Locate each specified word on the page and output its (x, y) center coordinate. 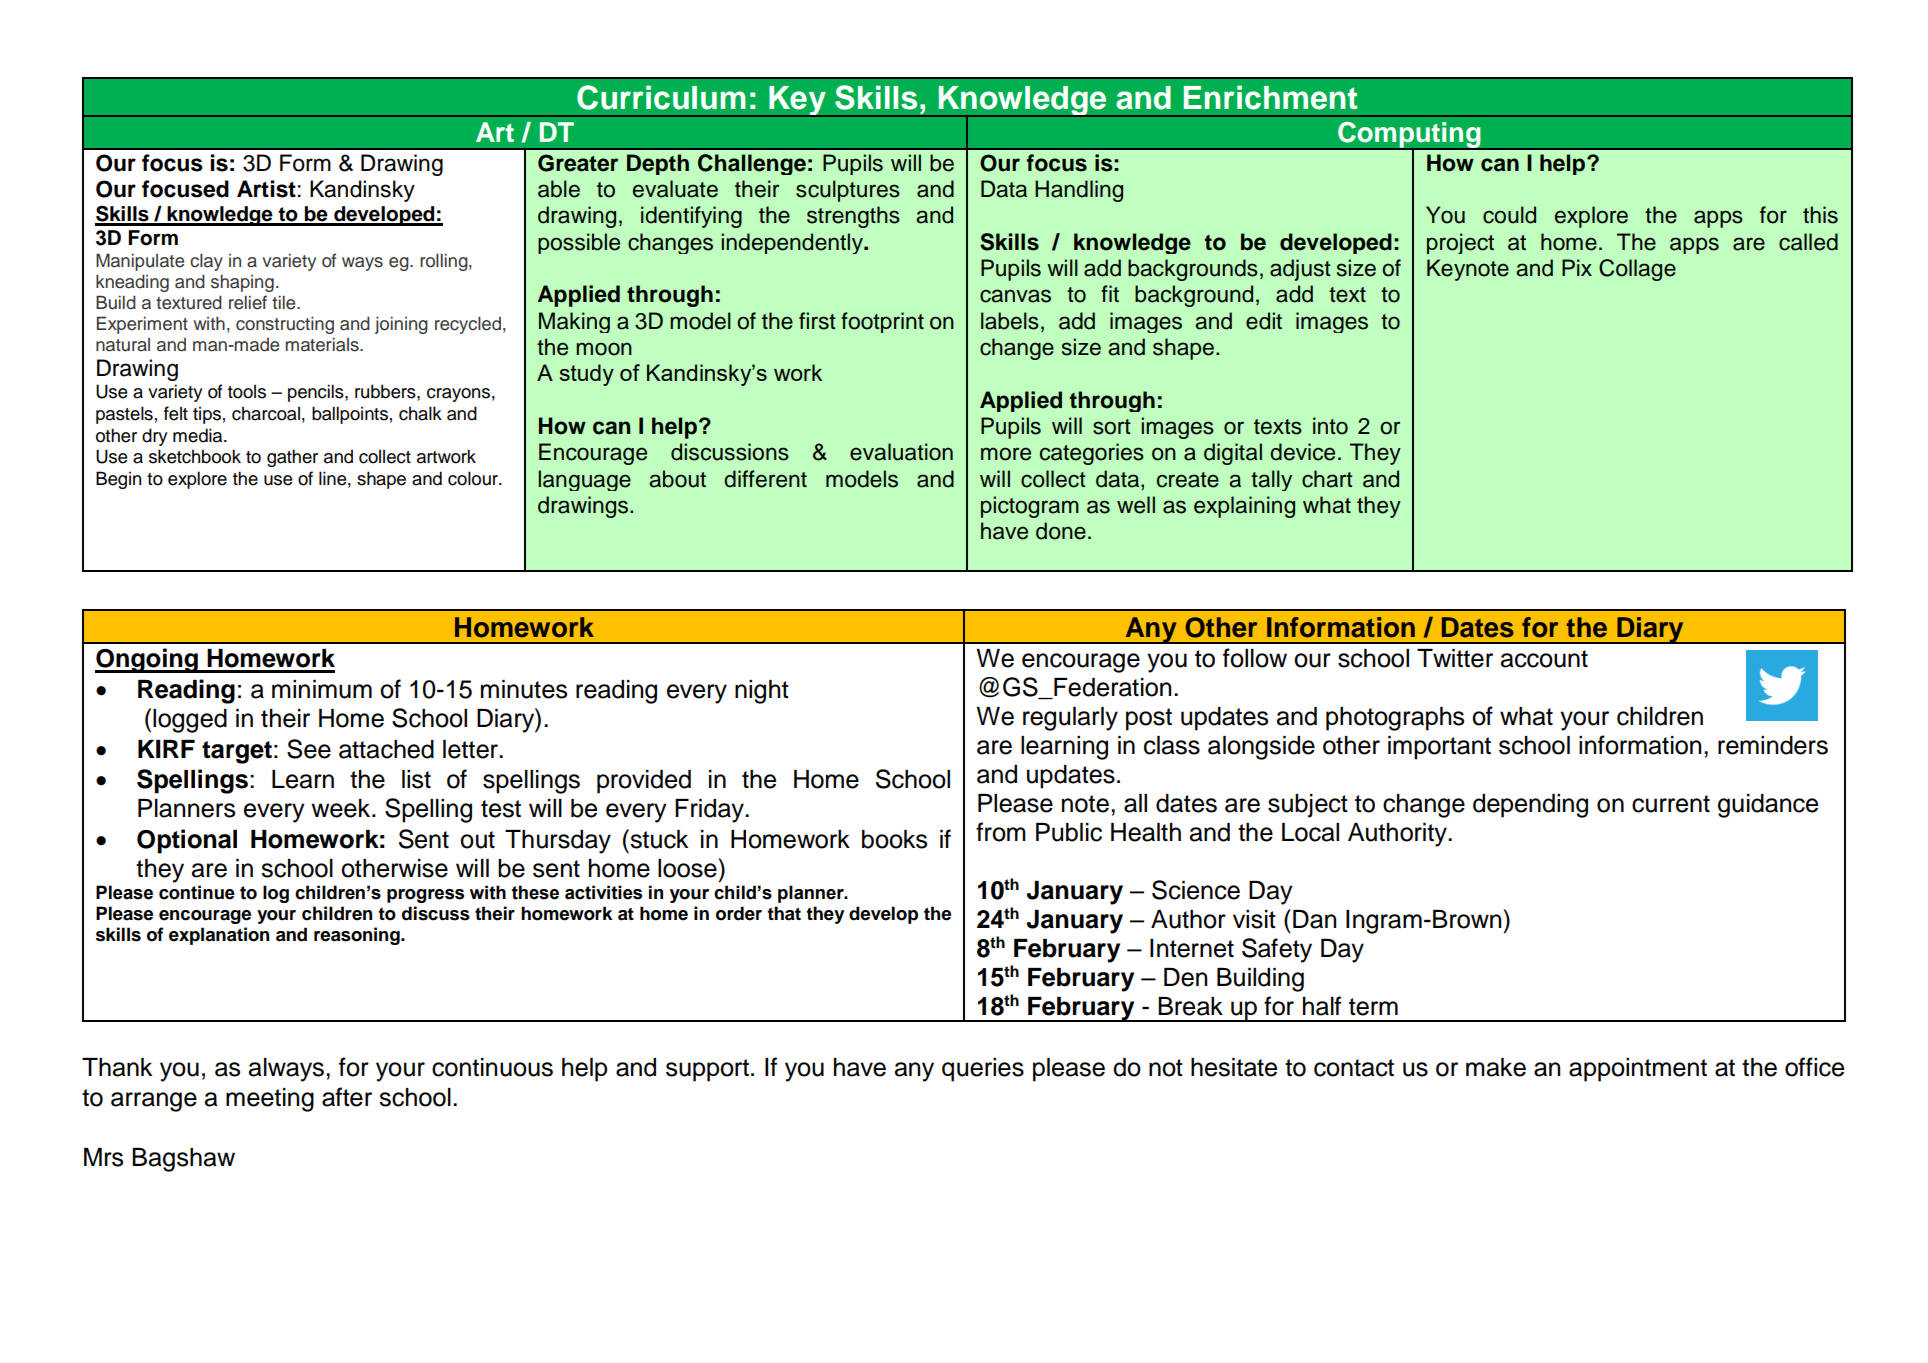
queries (983, 1070)
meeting (270, 1100)
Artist (266, 189)
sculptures (848, 191)
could (1509, 215)
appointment (1638, 1070)
